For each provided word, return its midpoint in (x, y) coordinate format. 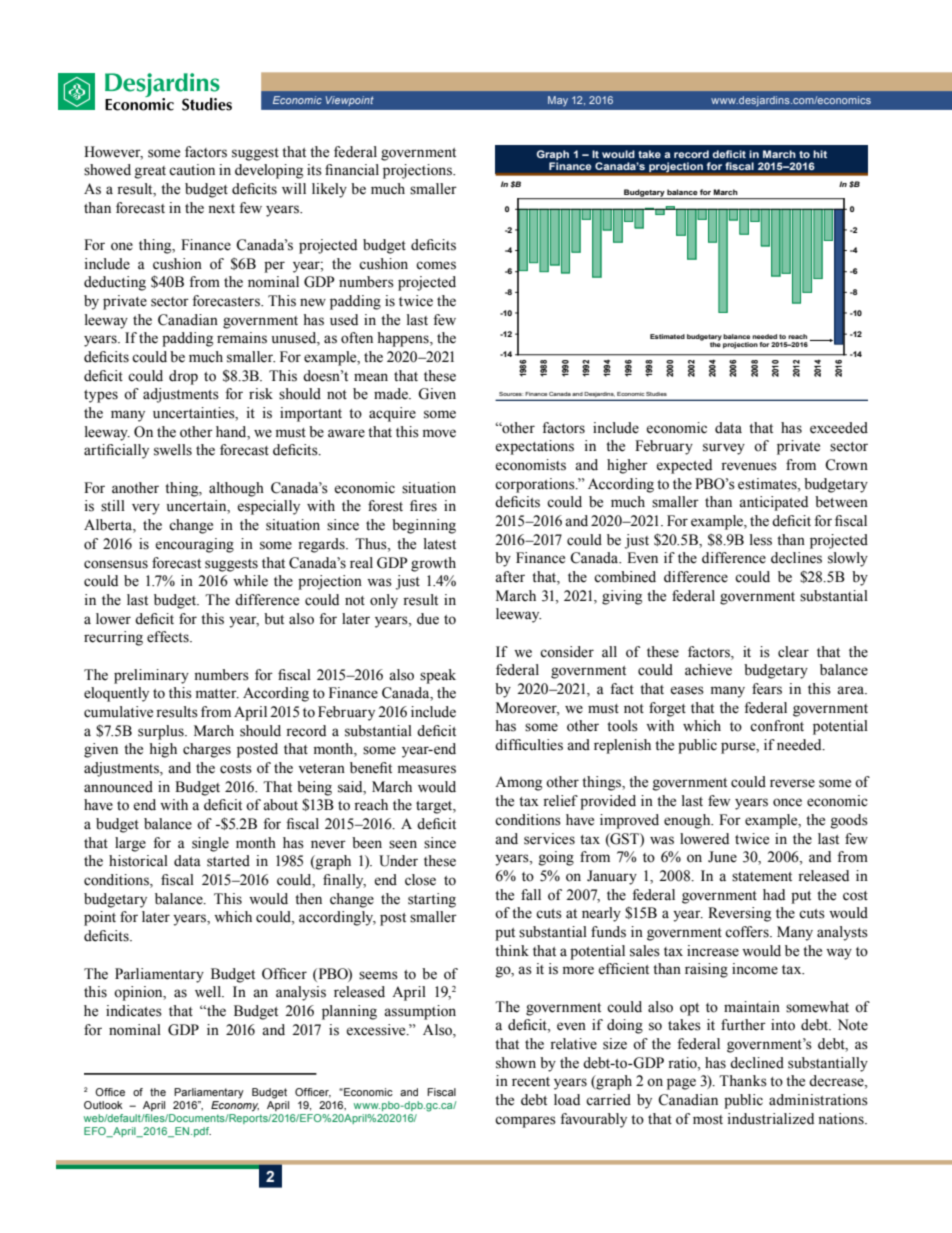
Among (518, 783)
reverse (792, 783)
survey (724, 449)
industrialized (771, 1119)
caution (192, 170)
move (439, 433)
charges (207, 750)
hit (820, 154)
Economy (235, 1104)
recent (531, 1082)
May (558, 101)
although (236, 489)
